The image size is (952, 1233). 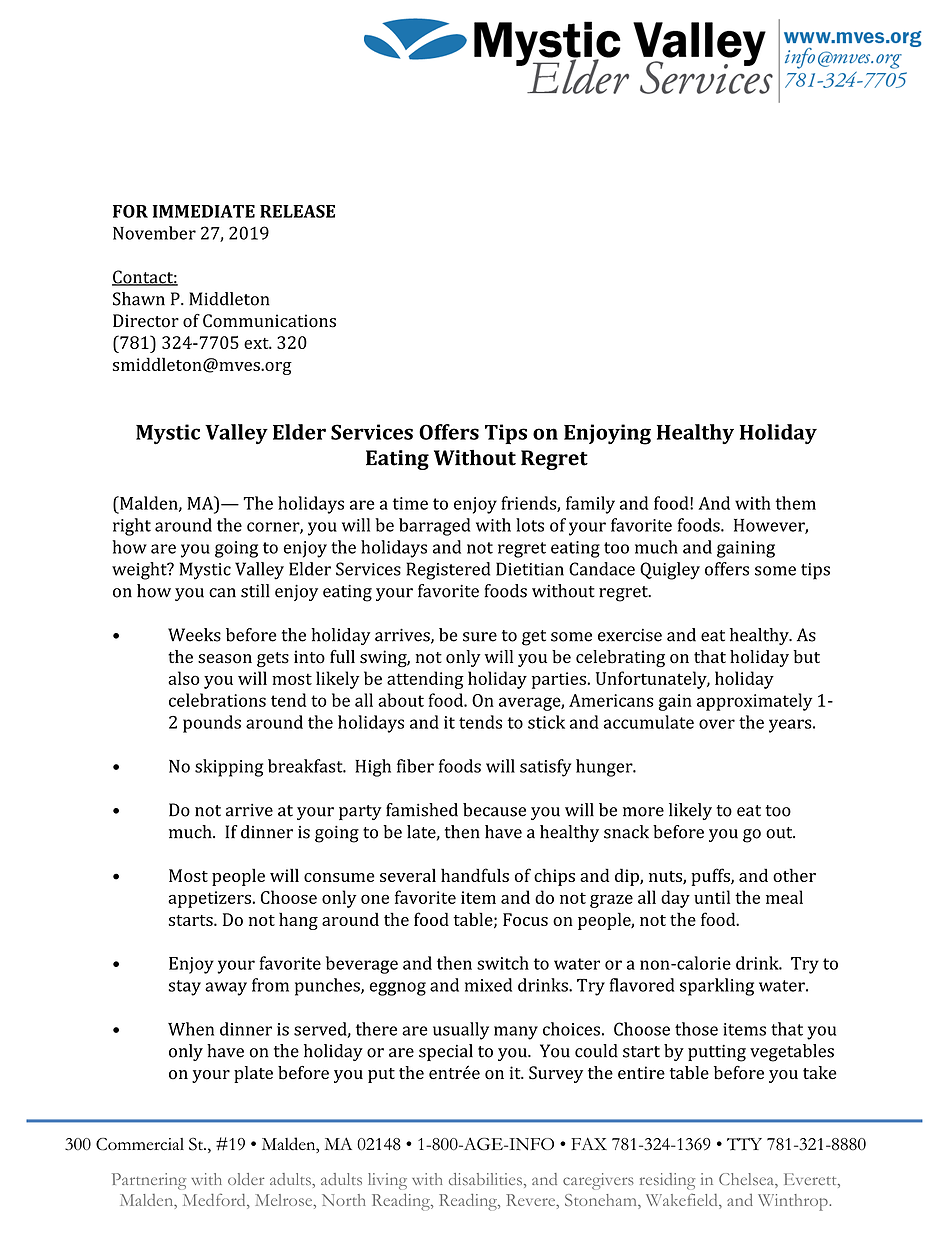 I want to click on IMMEDIATE, so click(x=204, y=211).
